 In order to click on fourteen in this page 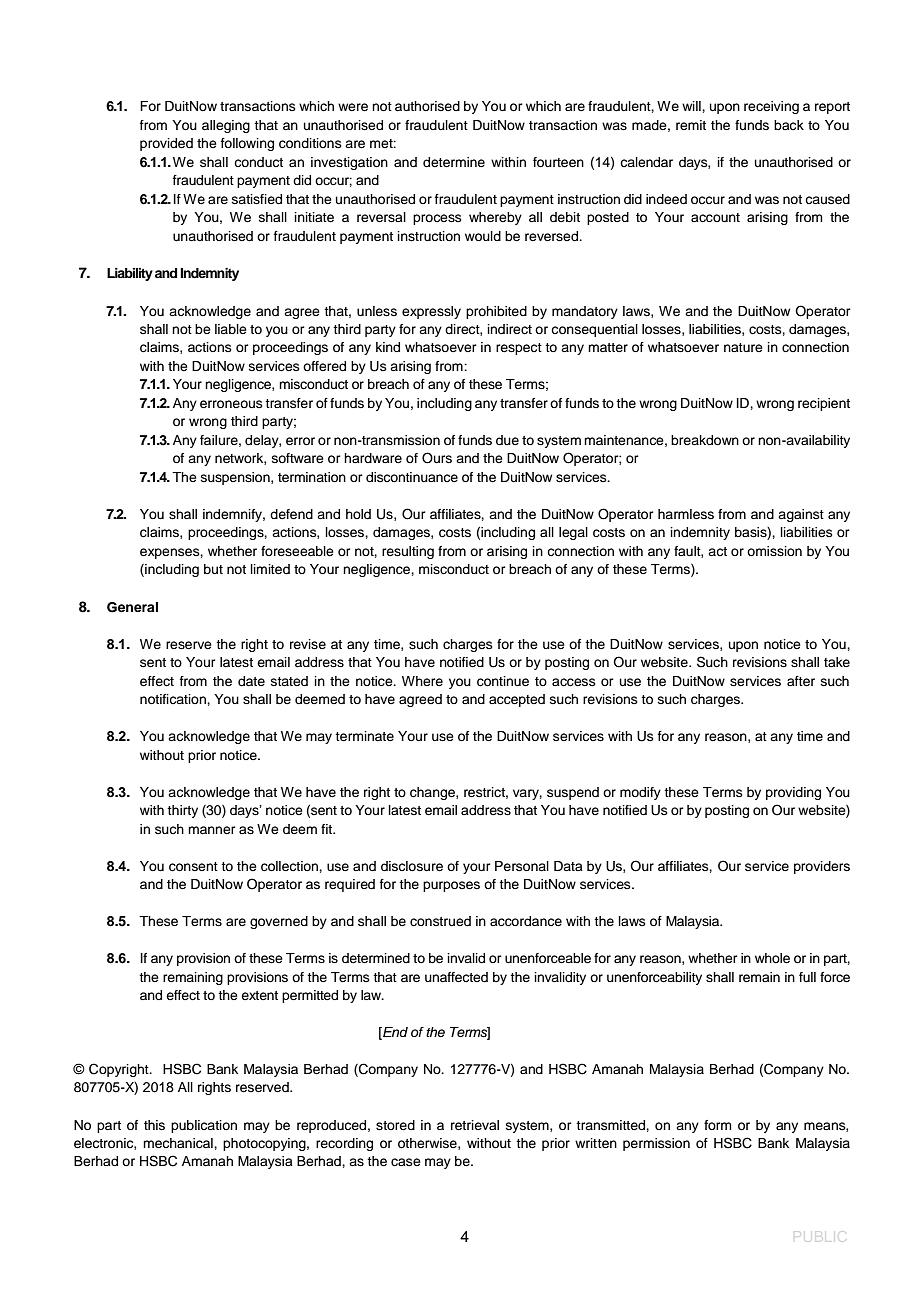, I will do `click(558, 162)`.
